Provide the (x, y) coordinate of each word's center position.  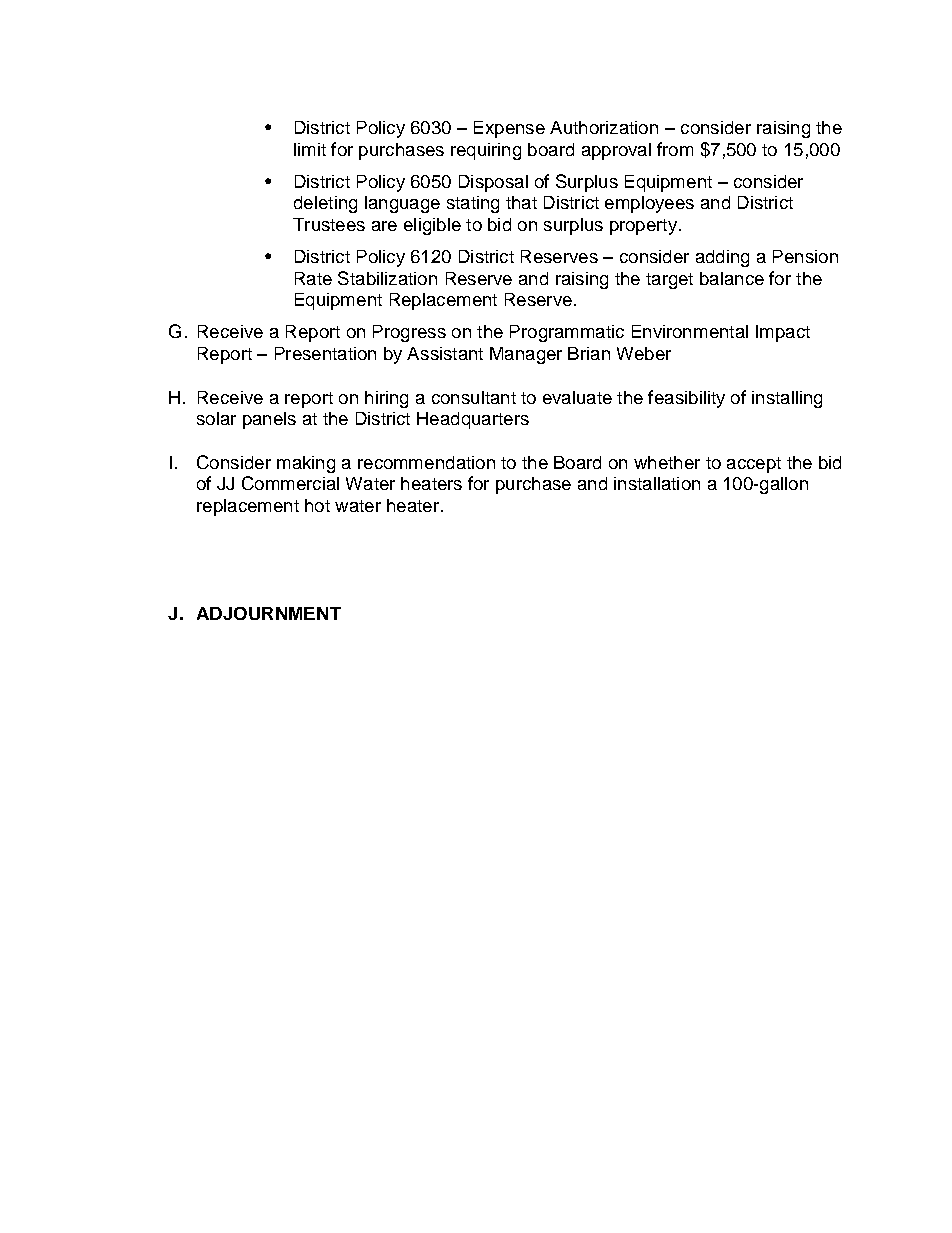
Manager (526, 355)
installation (657, 483)
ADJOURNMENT (269, 613)
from (675, 149)
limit (310, 149)
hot (317, 505)
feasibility (686, 399)
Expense (509, 129)
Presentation (325, 353)
